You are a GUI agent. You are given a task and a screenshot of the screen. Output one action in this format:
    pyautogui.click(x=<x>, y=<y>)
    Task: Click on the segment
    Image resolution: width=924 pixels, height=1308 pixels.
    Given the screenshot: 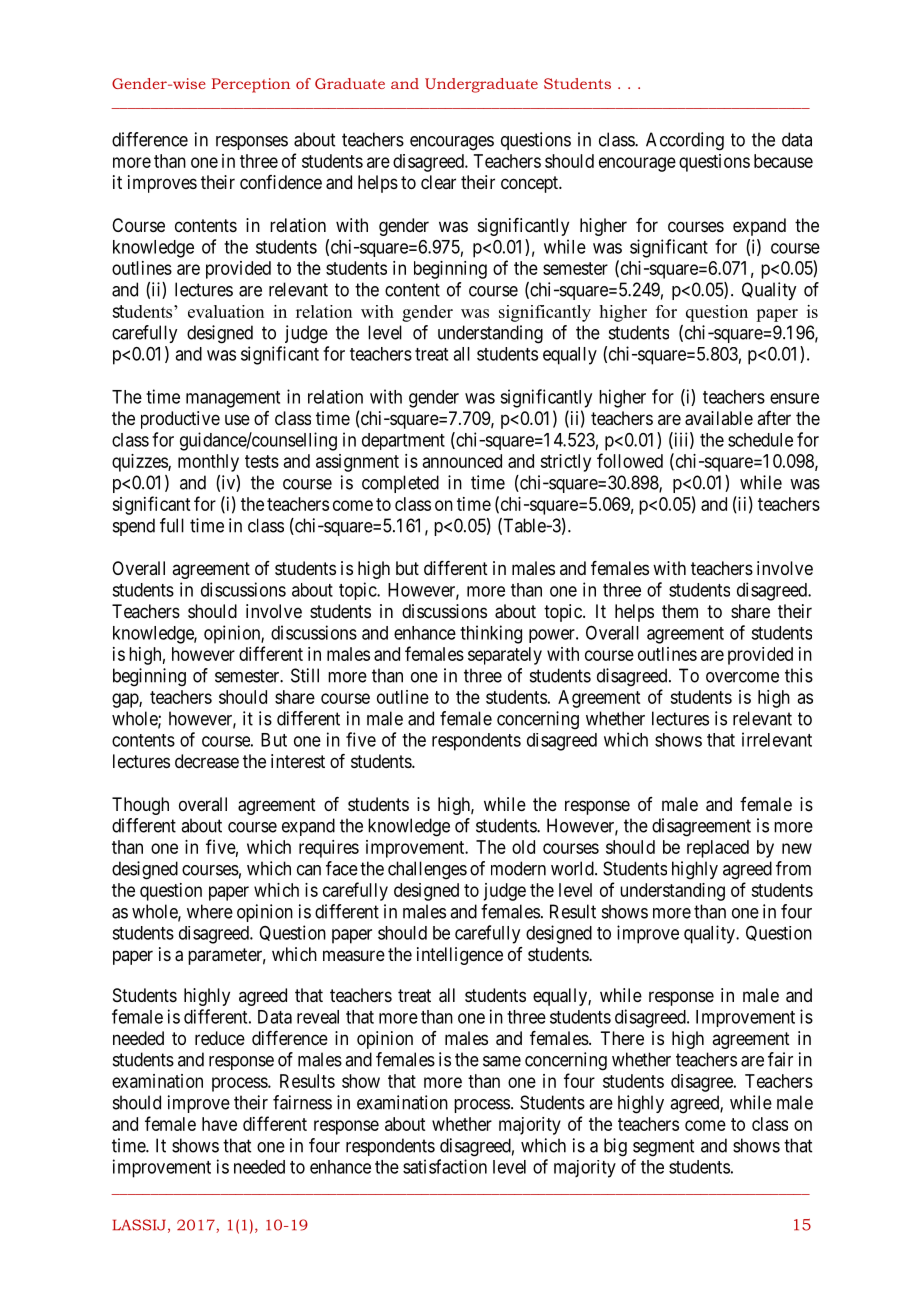 What is the action you would take?
    pyautogui.click(x=663, y=1148)
